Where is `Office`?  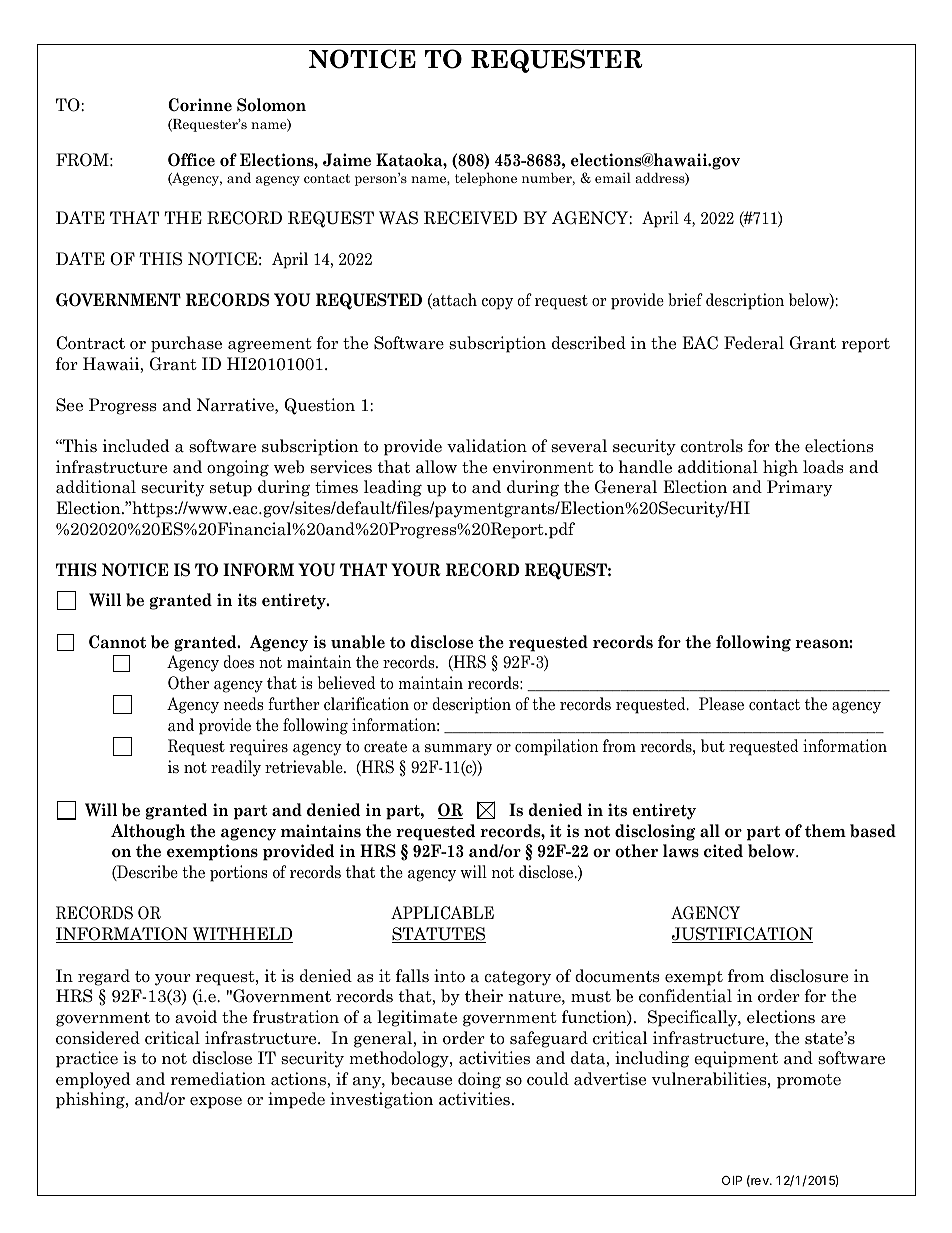 Office is located at coordinates (191, 160).
